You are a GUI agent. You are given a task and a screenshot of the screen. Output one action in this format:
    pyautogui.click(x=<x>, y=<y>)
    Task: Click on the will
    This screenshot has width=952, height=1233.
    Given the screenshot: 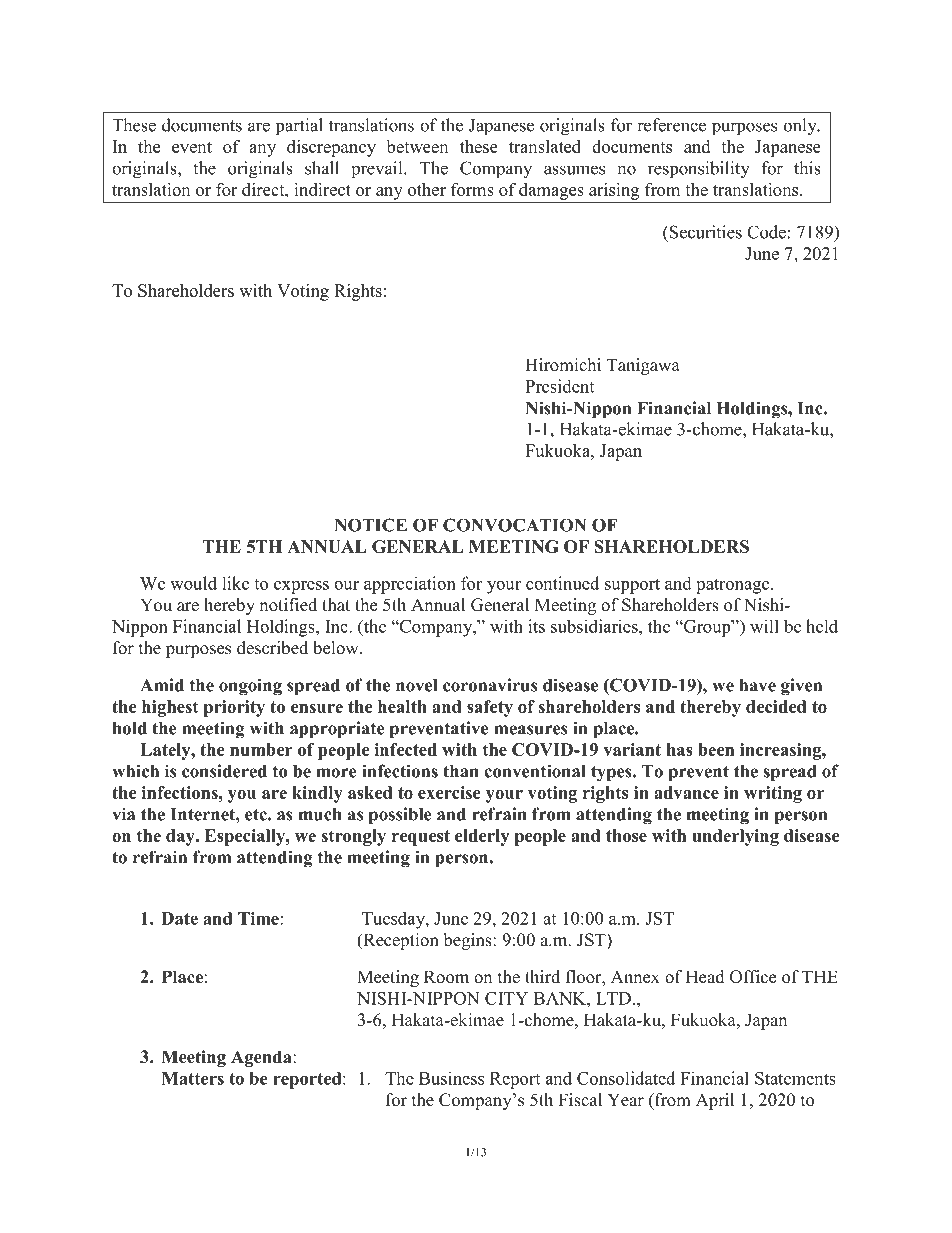 What is the action you would take?
    pyautogui.click(x=764, y=626)
